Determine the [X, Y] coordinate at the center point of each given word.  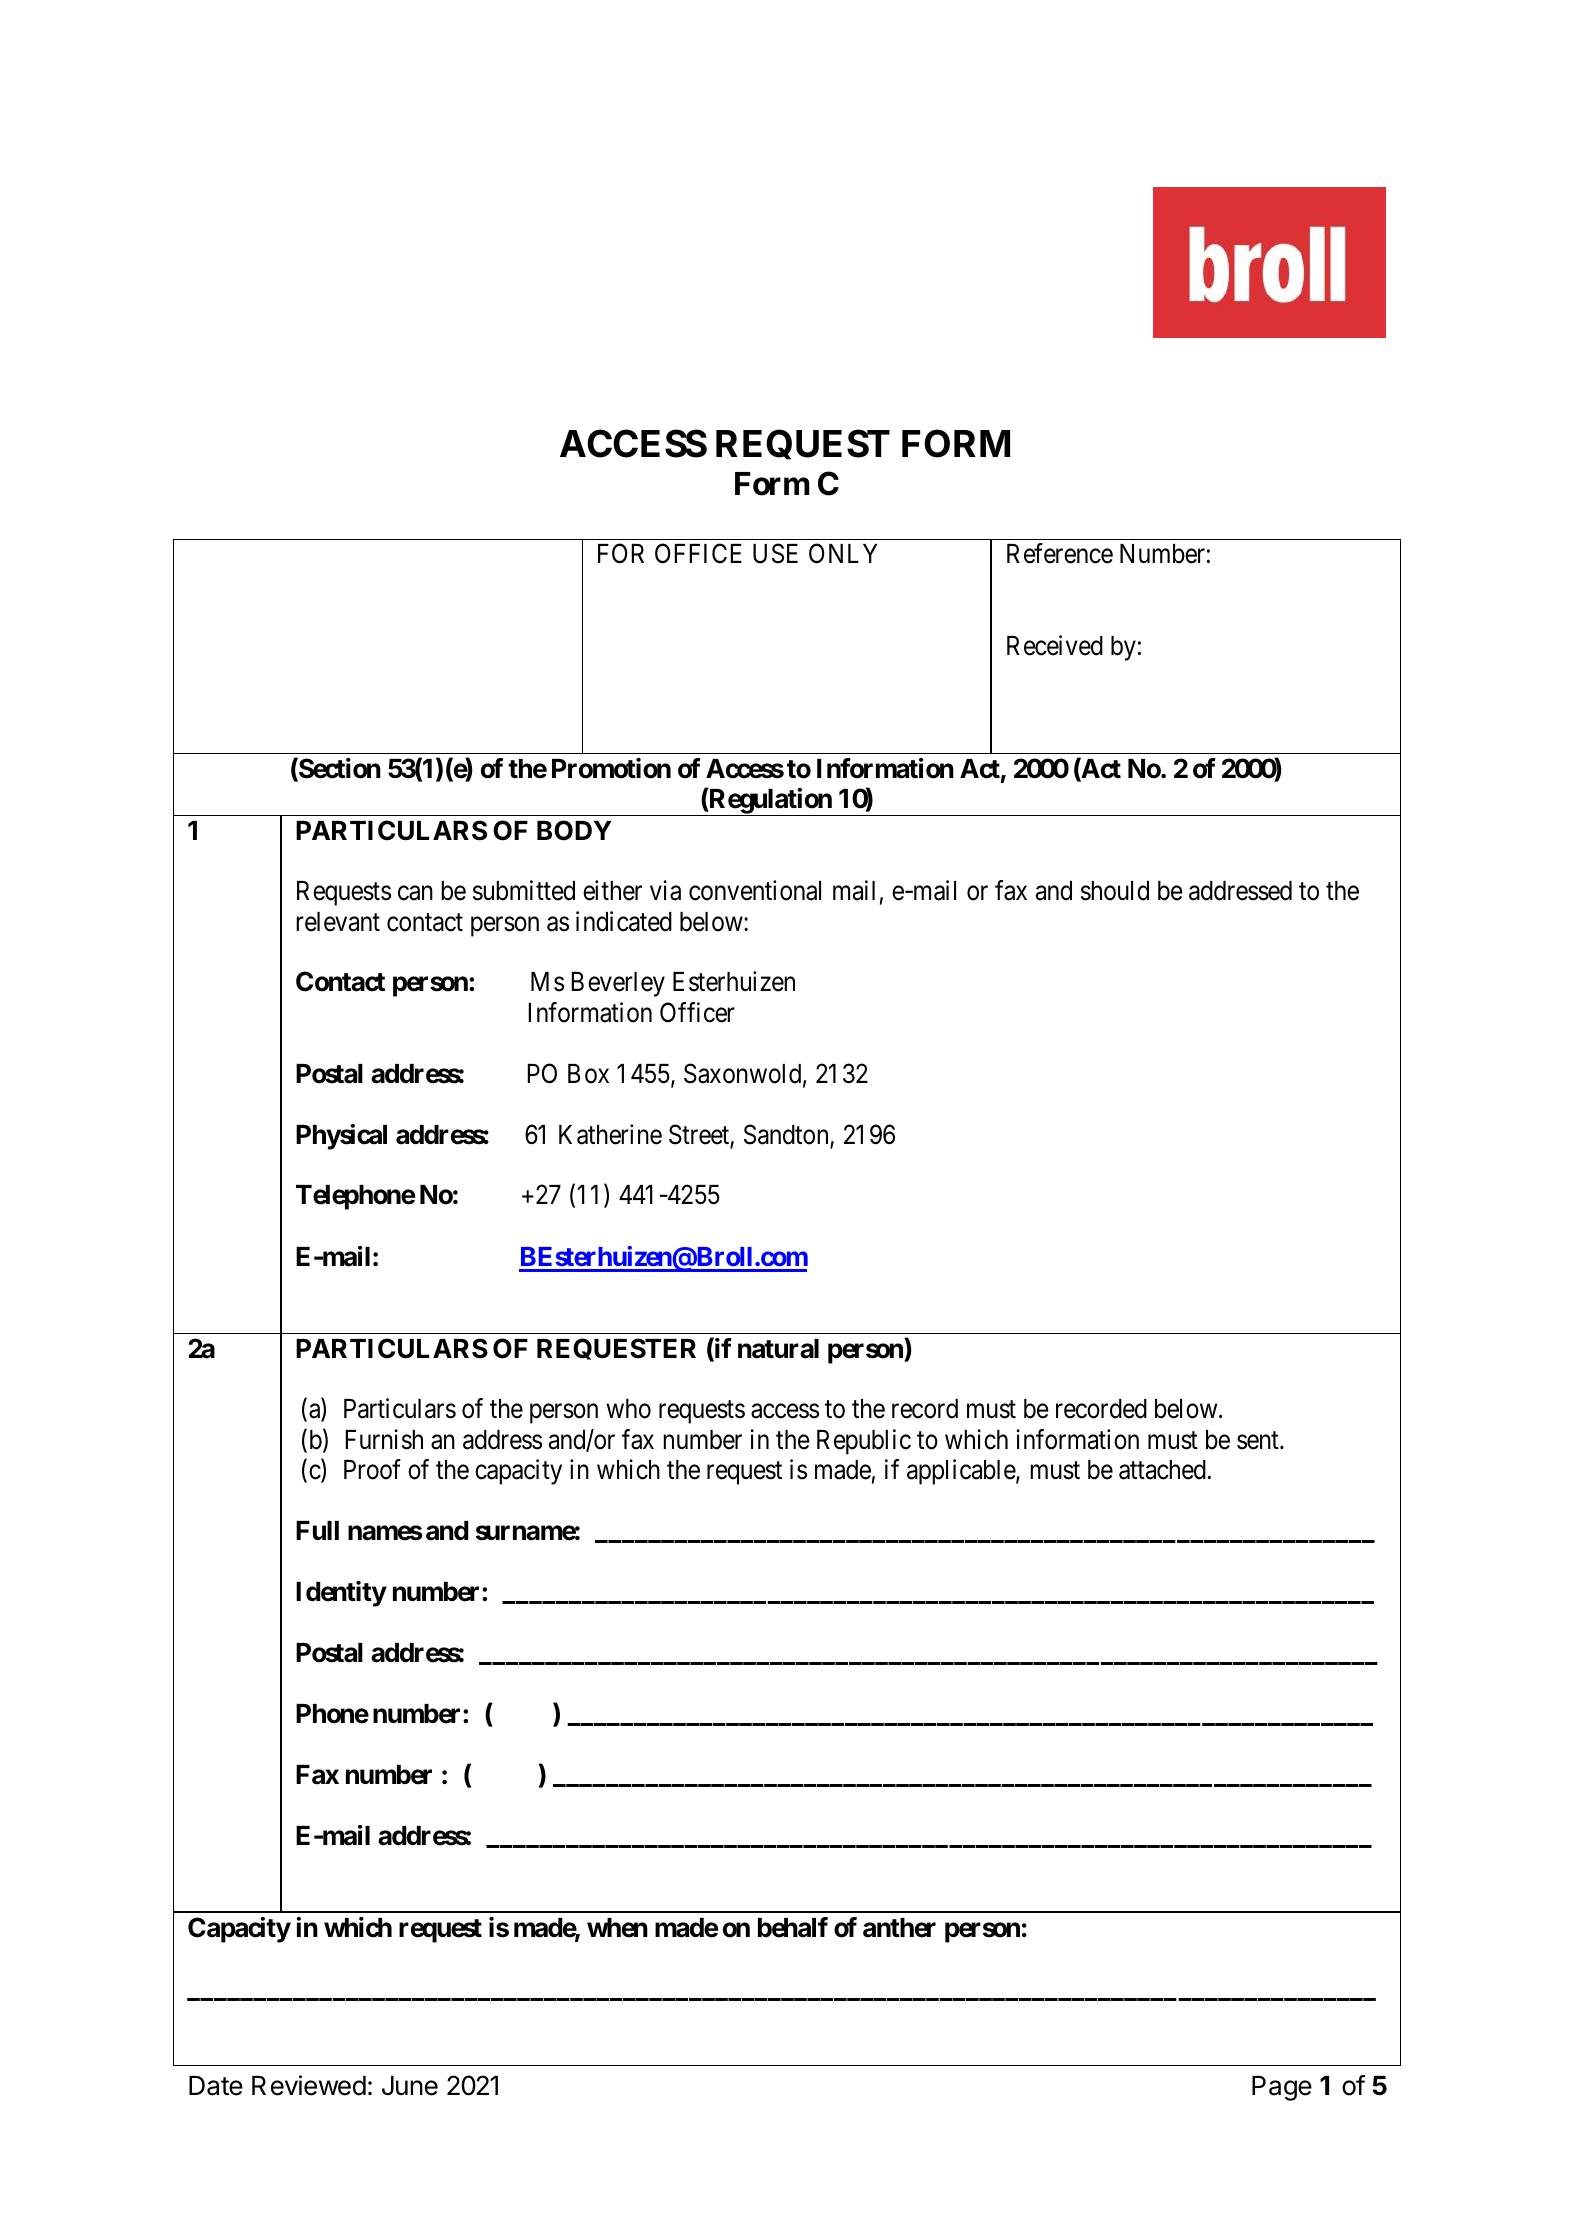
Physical [341, 1137]
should [1115, 891]
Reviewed [309, 2085]
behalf [793, 1927]
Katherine [610, 1134]
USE [775, 554]
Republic [864, 1442]
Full [317, 1530]
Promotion [611, 768]
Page [1282, 2088]
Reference [1060, 553]
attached [1162, 1470]
